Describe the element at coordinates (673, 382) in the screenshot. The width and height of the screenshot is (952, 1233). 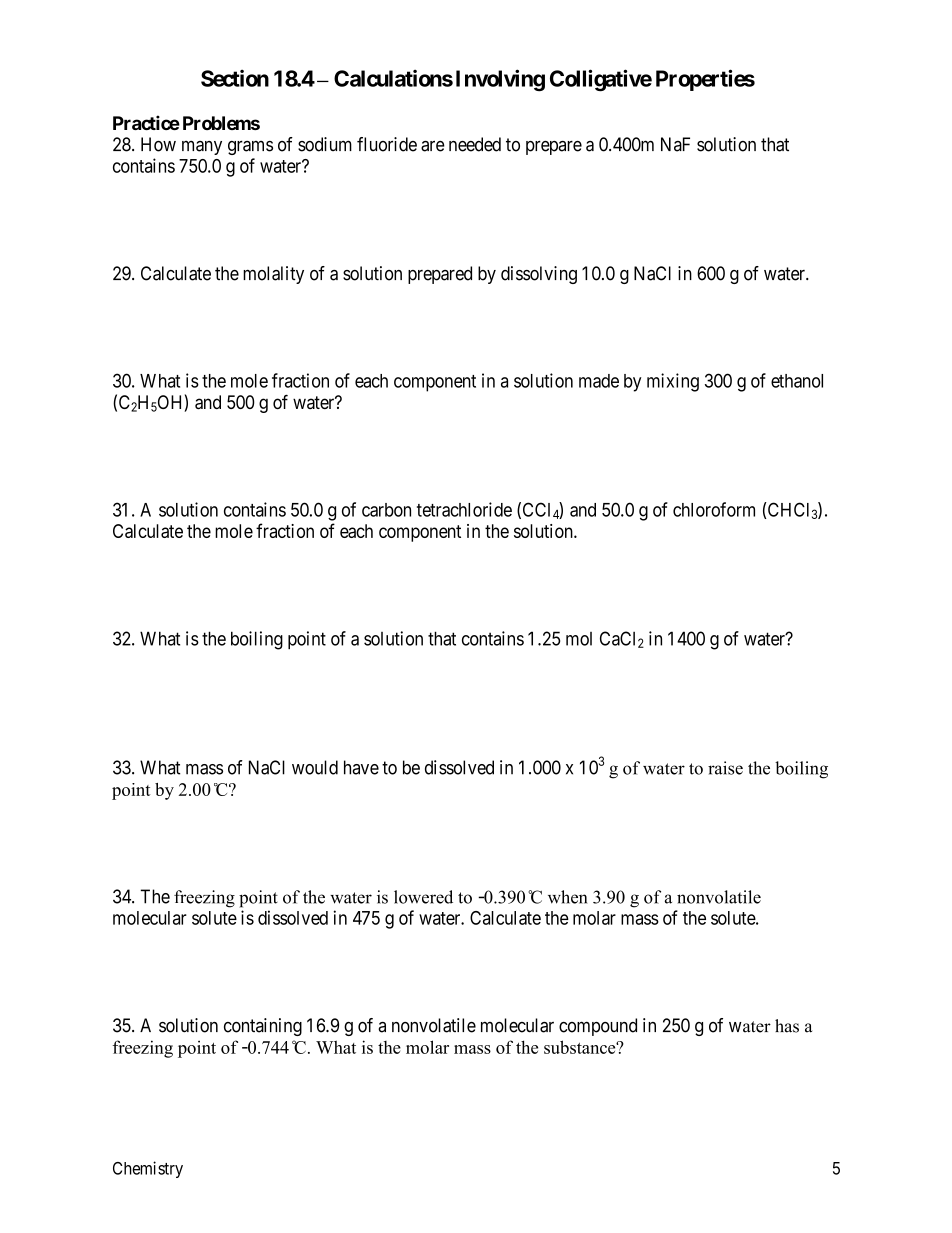
I see `mixing` at that location.
